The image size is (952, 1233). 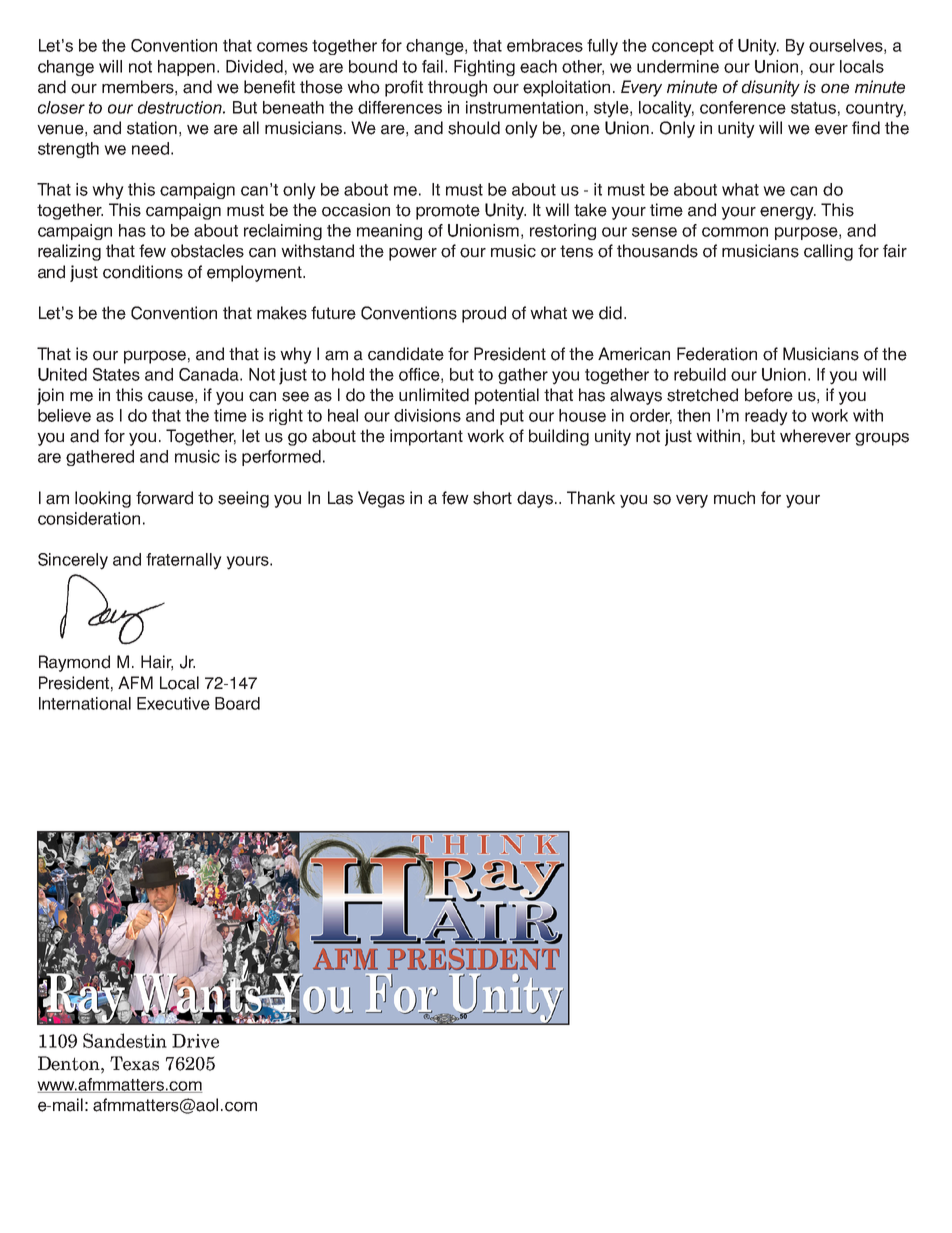 I want to click on Board, so click(x=237, y=703).
